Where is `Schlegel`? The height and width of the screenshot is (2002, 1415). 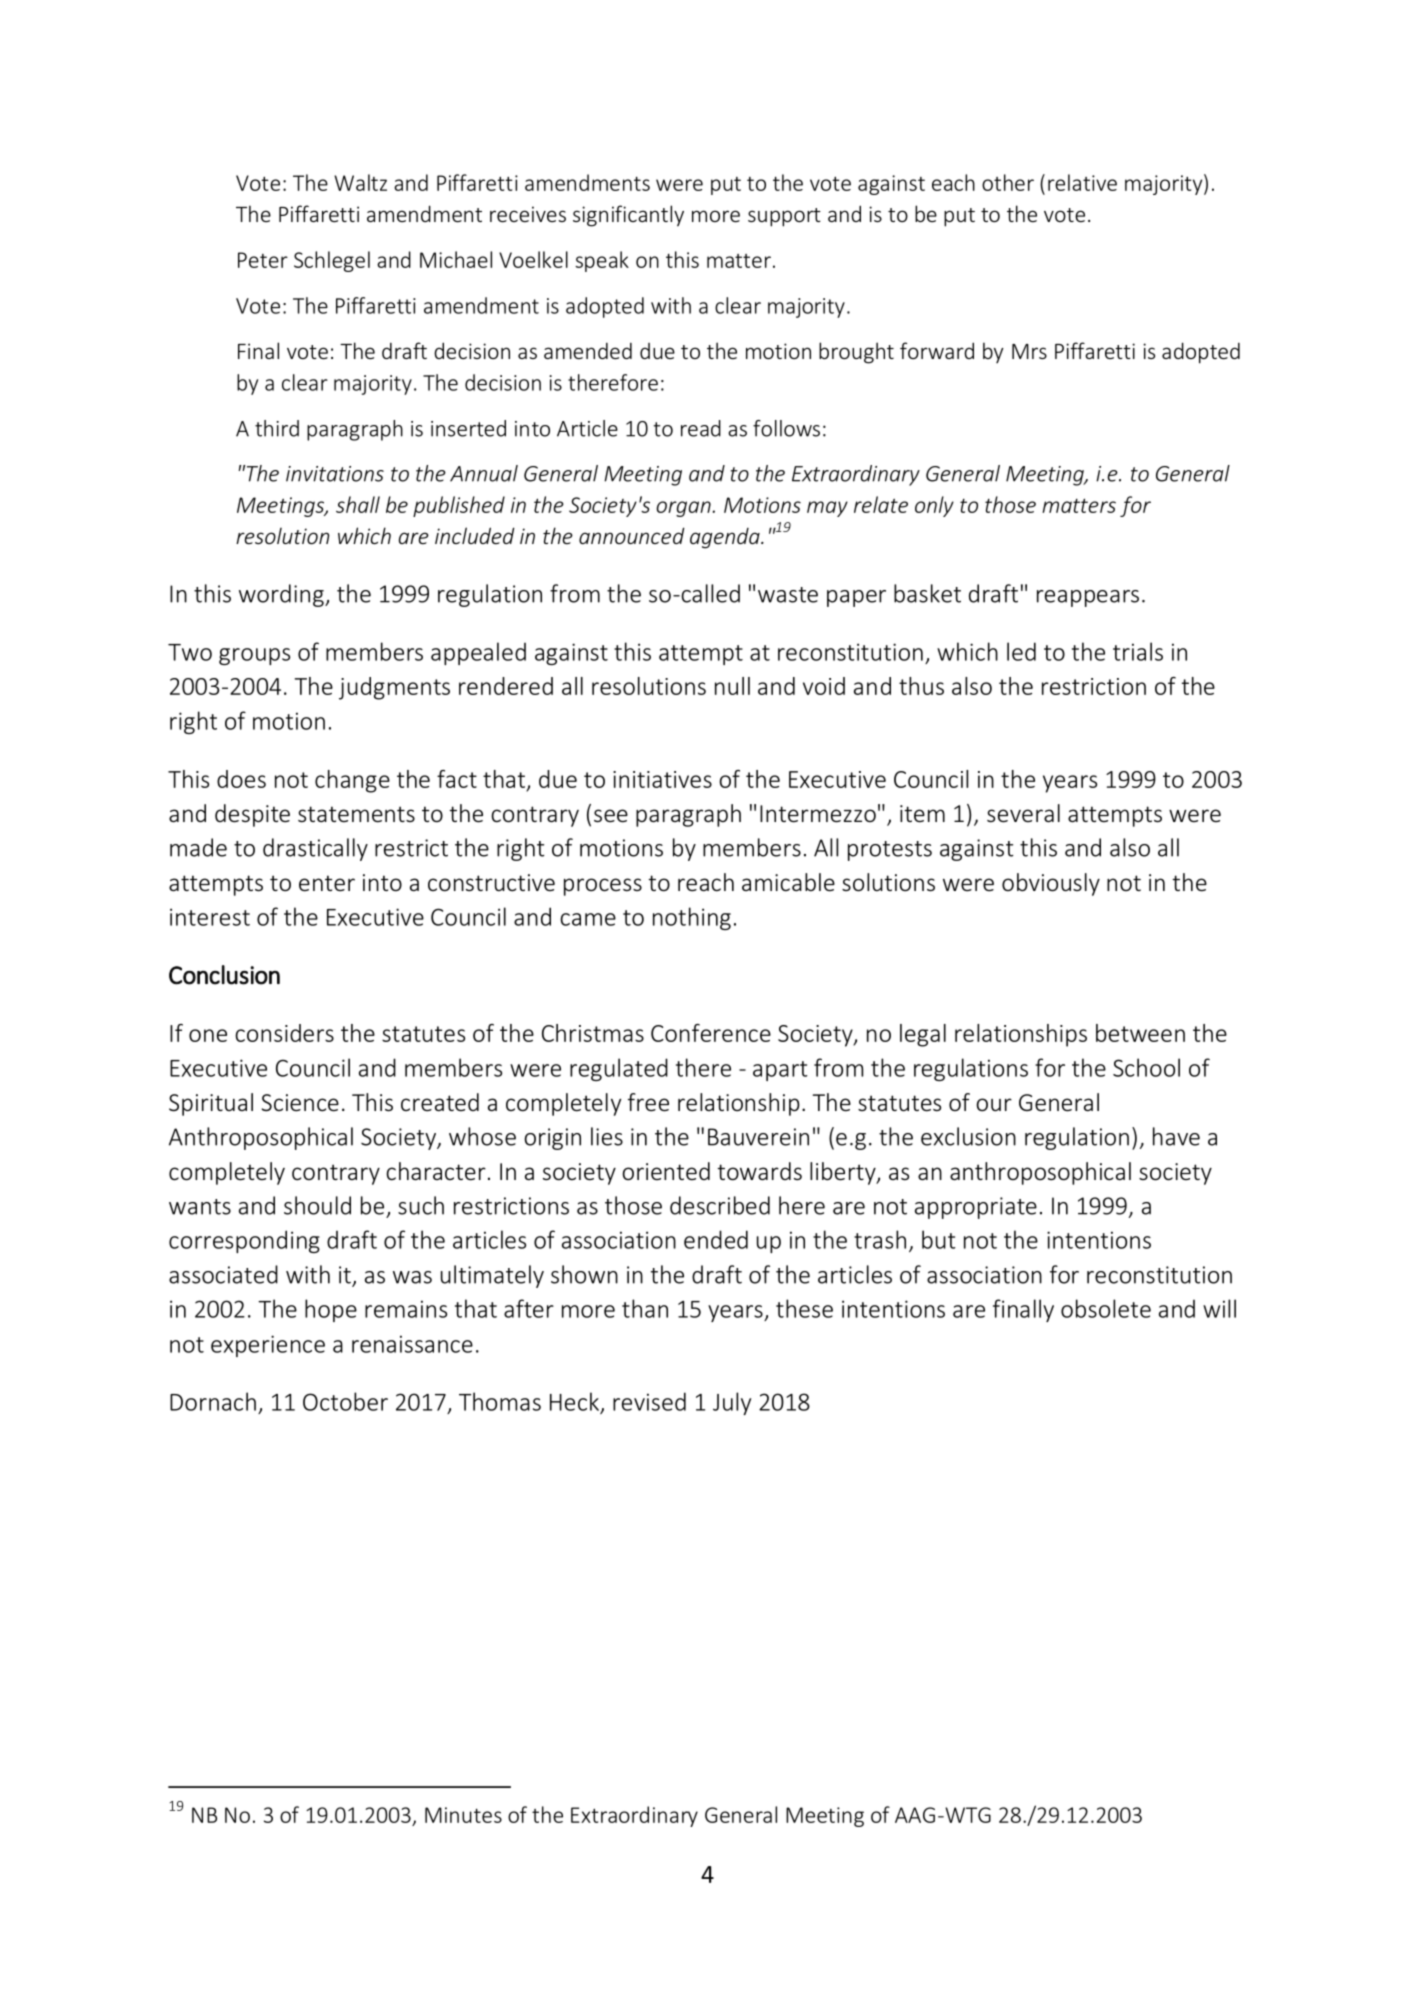
Schlegel is located at coordinates (332, 261).
